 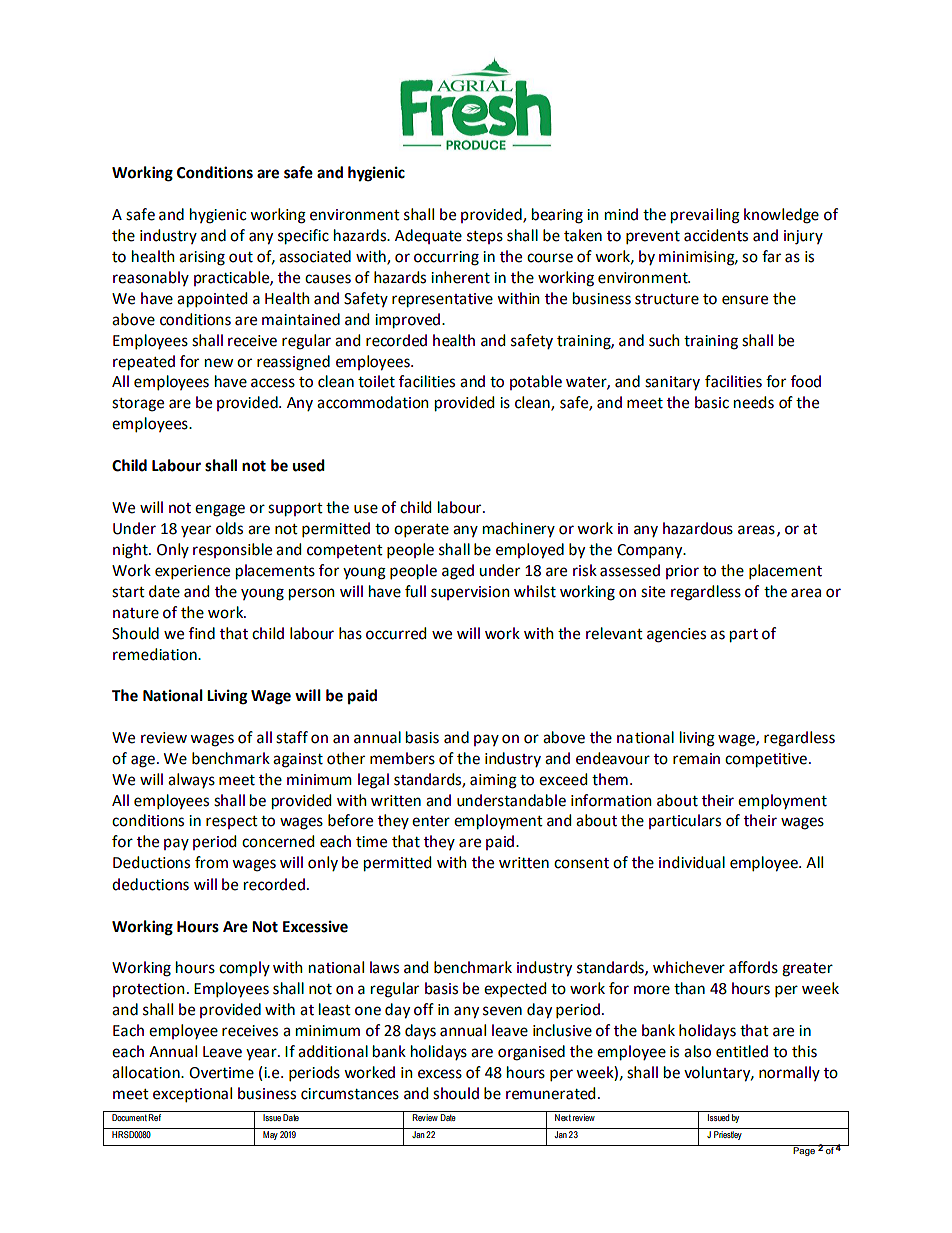 What do you see at coordinates (676, 635) in the image?
I see `agencies` at bounding box center [676, 635].
